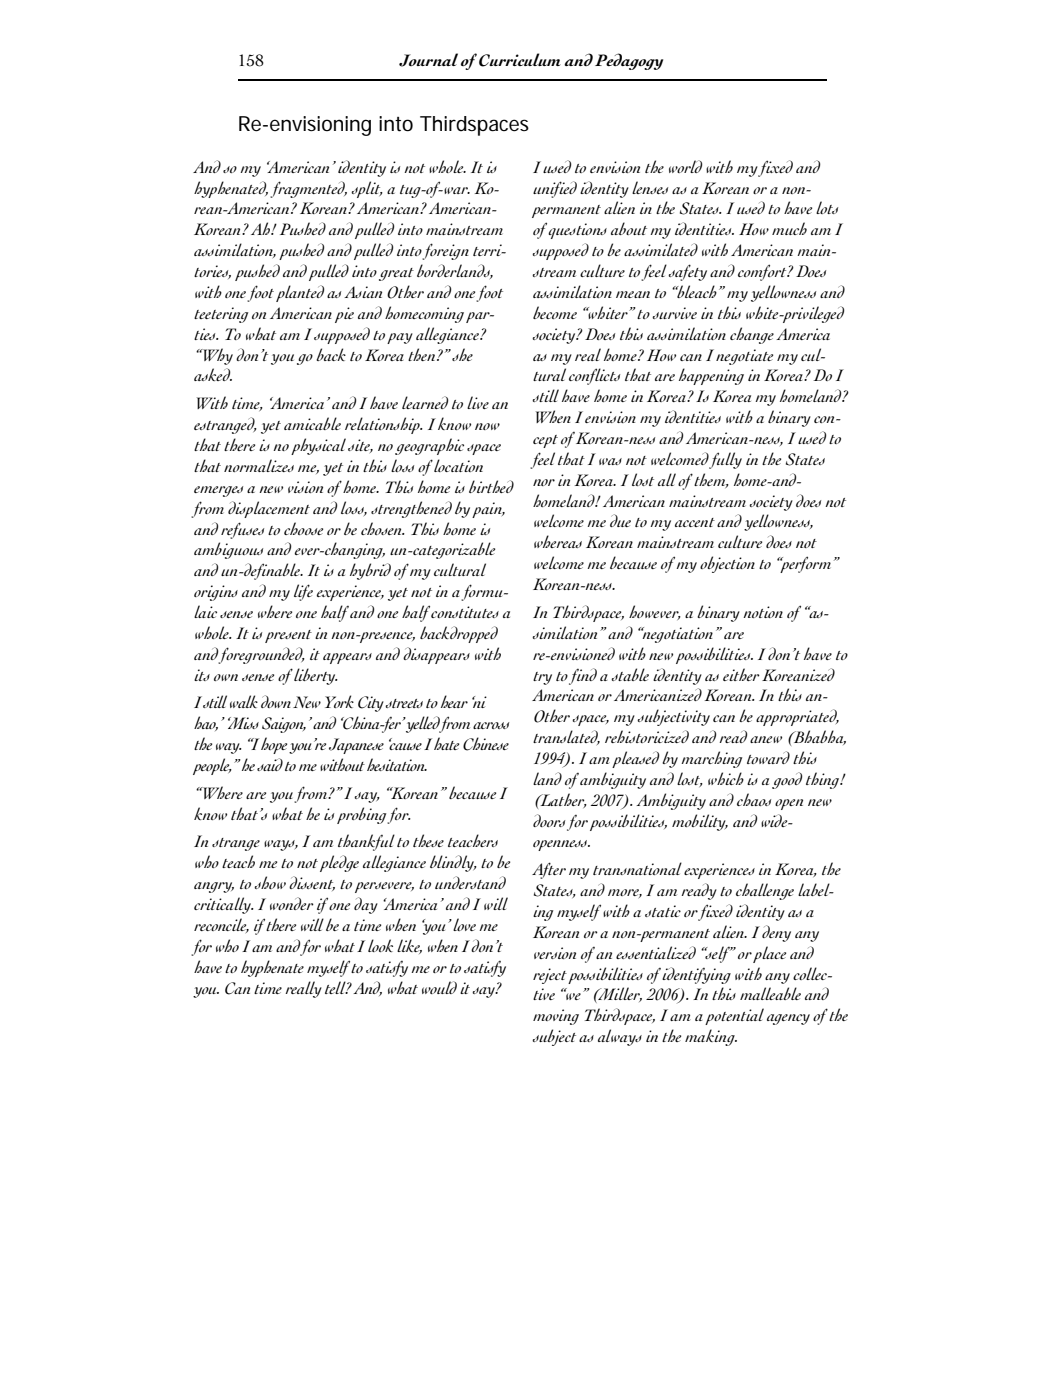 The image size is (1064, 1377). I want to click on chaos, so click(754, 799).
